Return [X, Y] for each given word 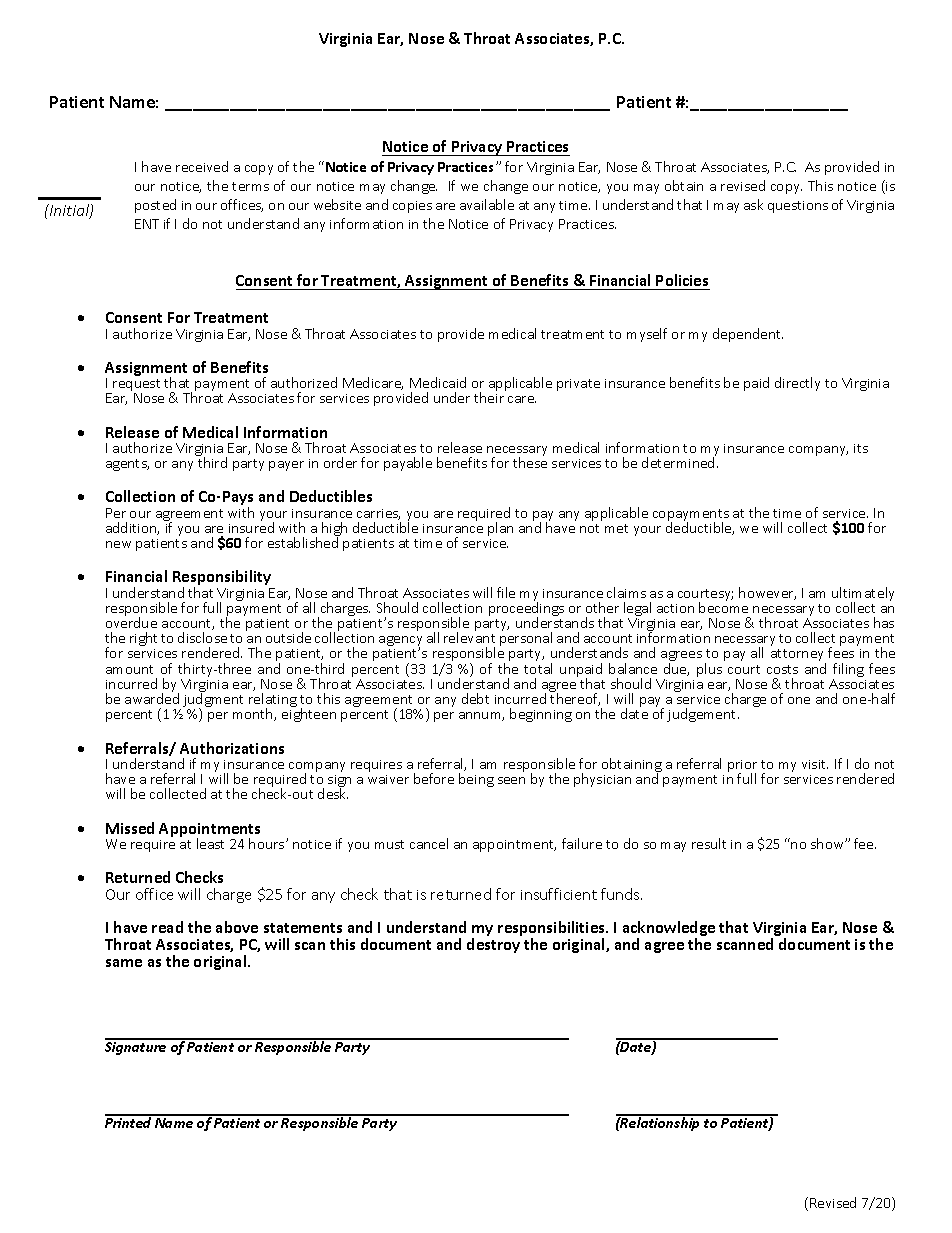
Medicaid [438, 382]
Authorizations [232, 748]
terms [250, 186]
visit [815, 764]
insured [251, 526]
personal [526, 639]
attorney [798, 656]
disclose [202, 637]
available [487, 204]
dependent [748, 335]
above [237, 927]
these [530, 462]
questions [798, 207]
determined [678, 462]
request [135, 386]
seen [511, 780]
